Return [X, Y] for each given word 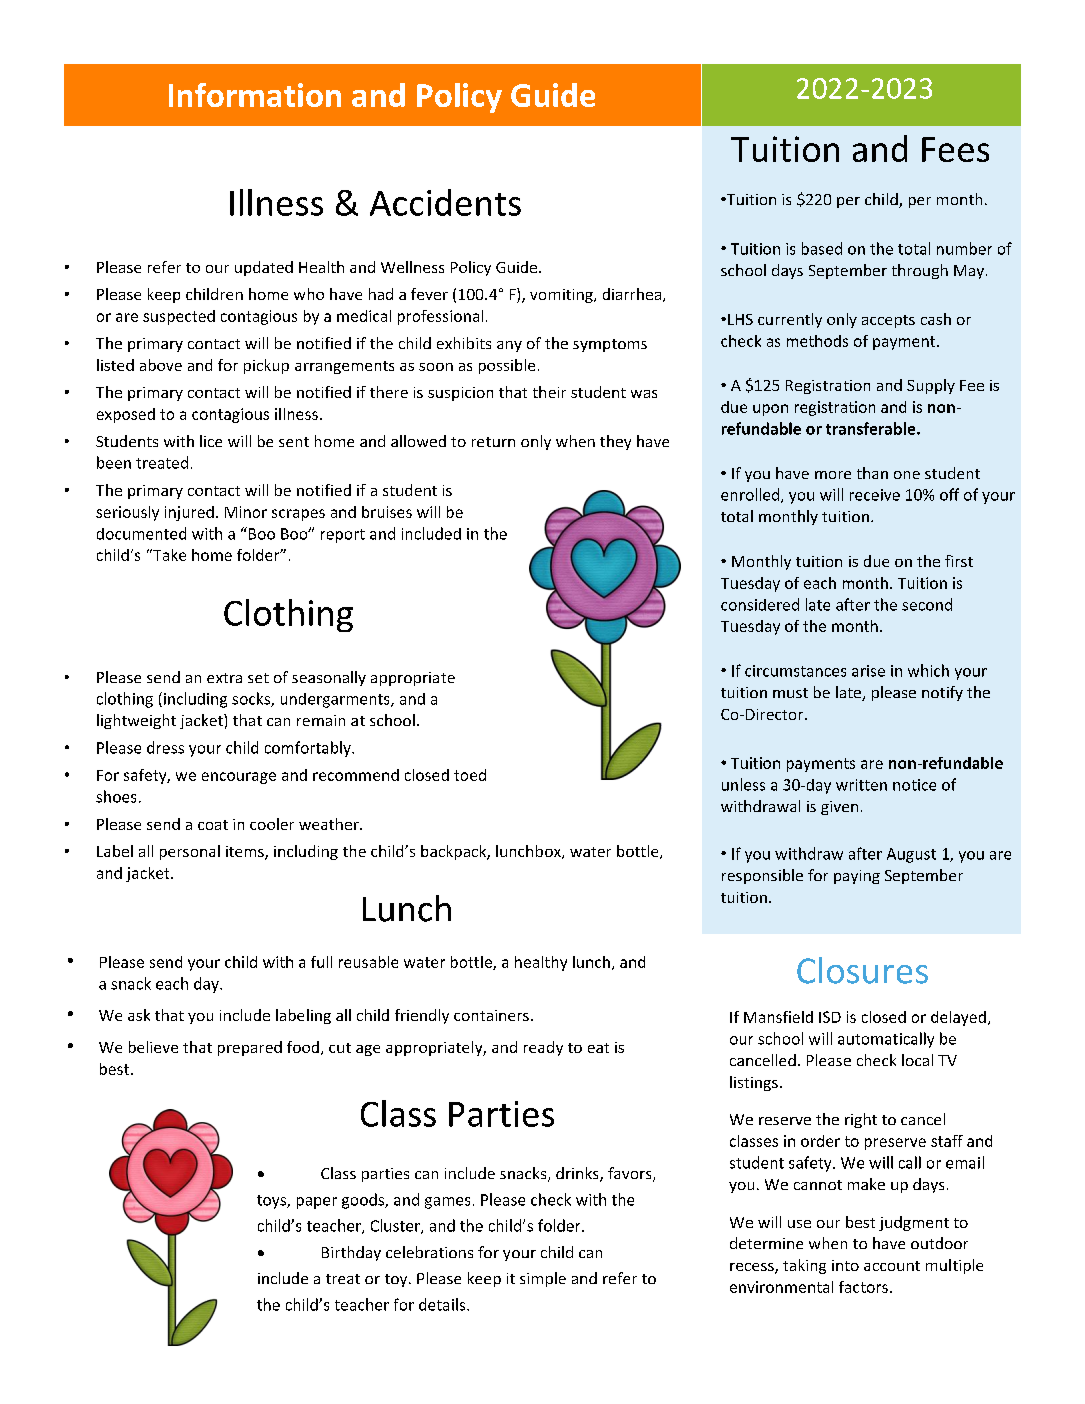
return [493, 442]
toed [470, 775]
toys [272, 1202]
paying [857, 877]
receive [875, 495]
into [845, 1265]
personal [190, 852]
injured [189, 513]
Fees [955, 149]
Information [255, 95]
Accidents [445, 202]
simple [543, 1279]
